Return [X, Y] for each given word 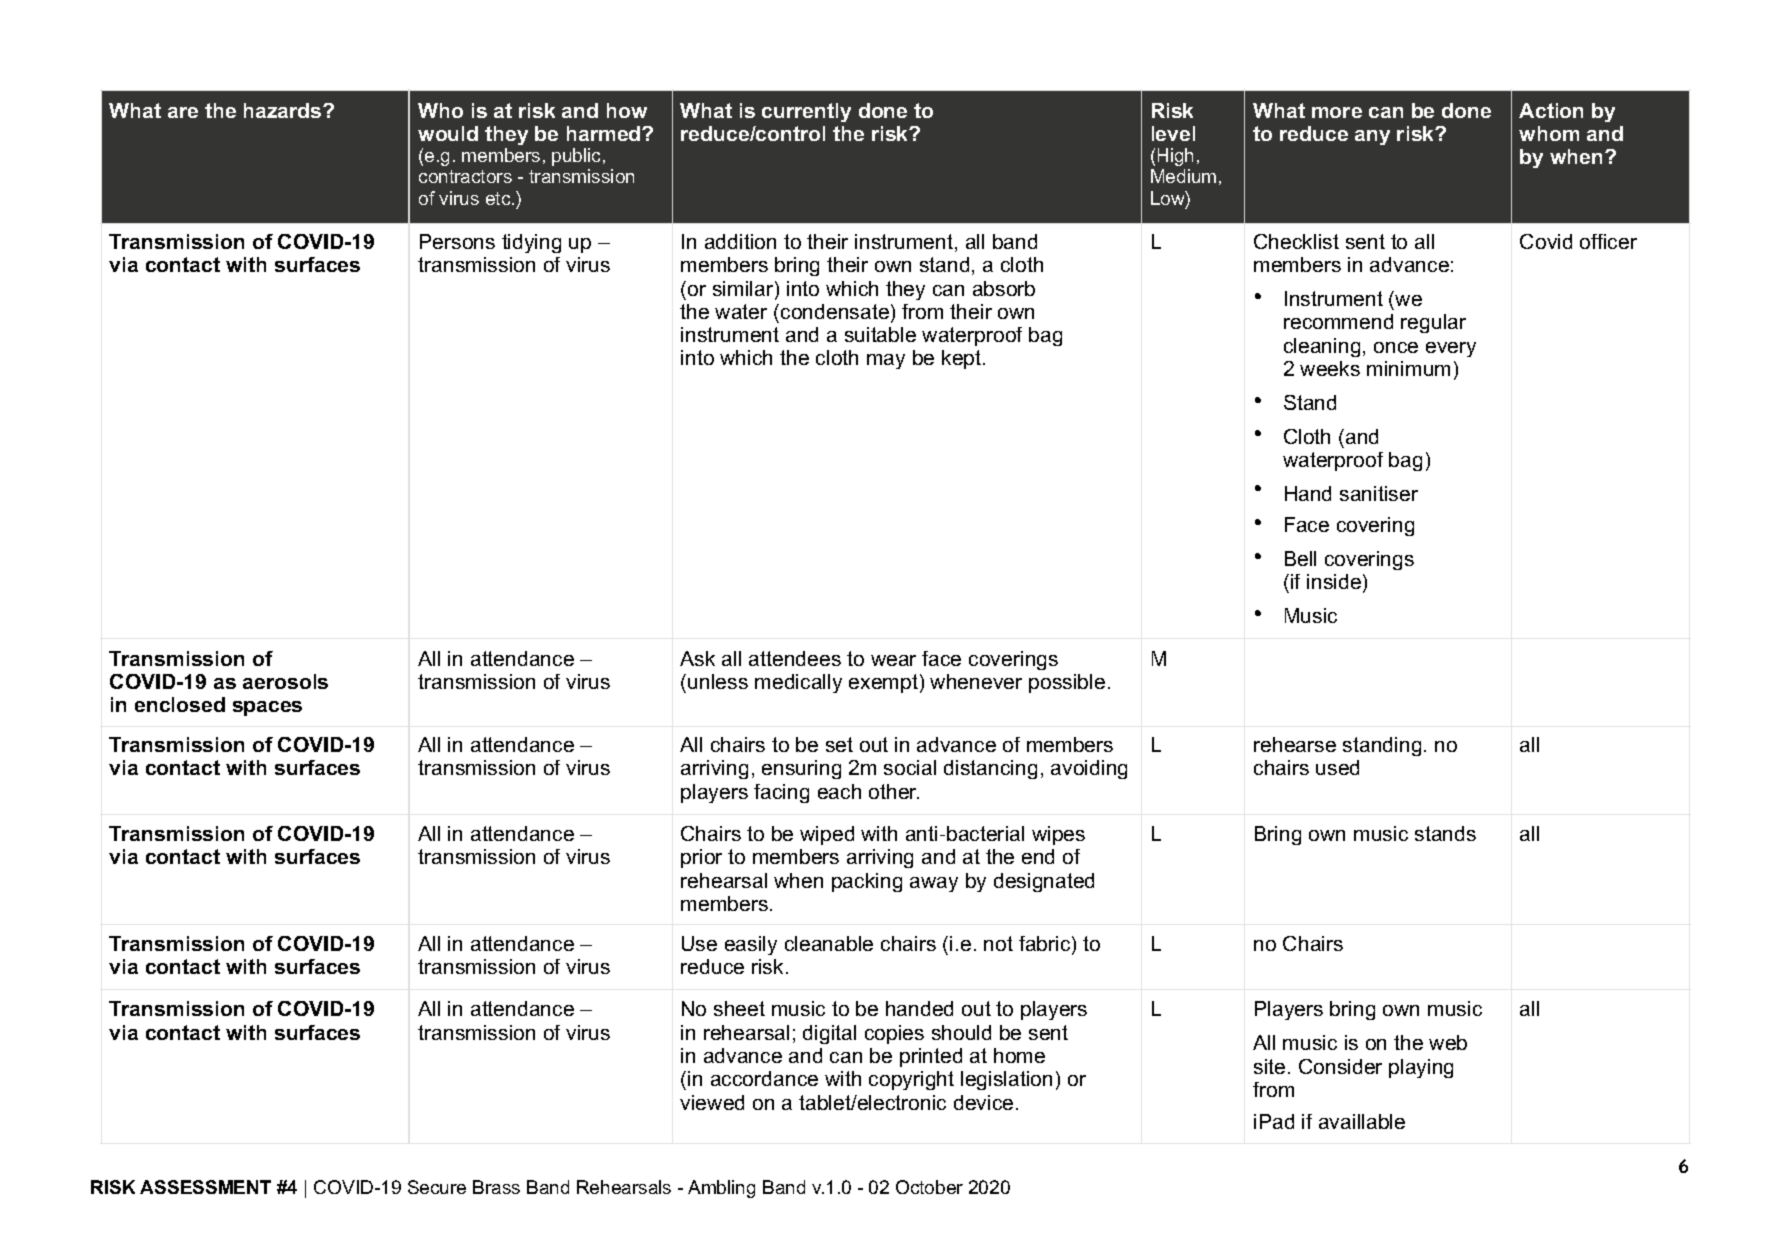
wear [893, 660]
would [448, 133]
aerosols [285, 681]
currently [806, 112]
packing [867, 882]
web [1448, 1042]
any [1372, 137]
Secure [437, 1187]
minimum [1408, 368]
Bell [1300, 558]
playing [1421, 1068]
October [929, 1187]
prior [701, 858]
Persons [457, 241]
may [886, 361]
